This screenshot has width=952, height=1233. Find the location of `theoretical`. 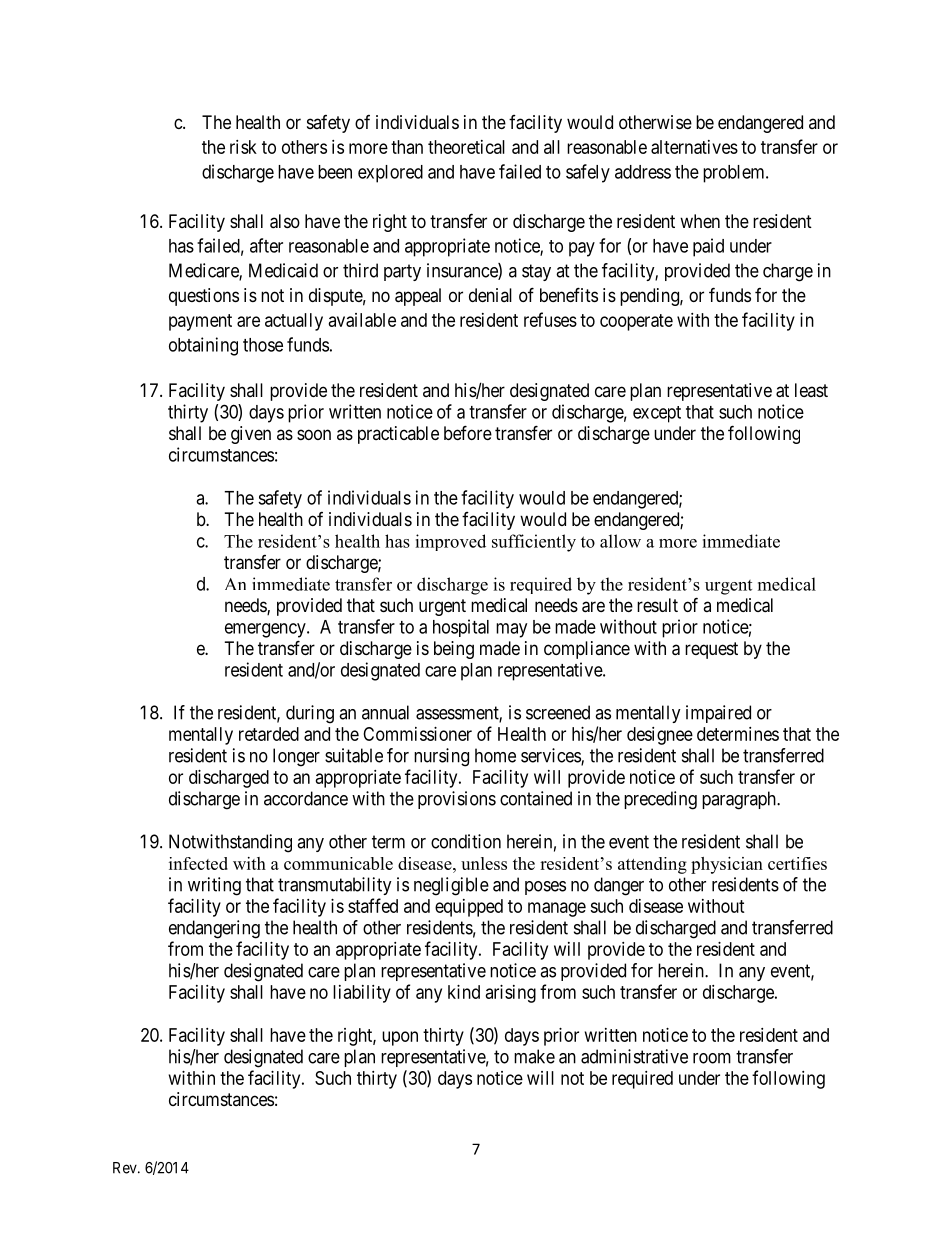

theoretical is located at coordinates (466, 147).
